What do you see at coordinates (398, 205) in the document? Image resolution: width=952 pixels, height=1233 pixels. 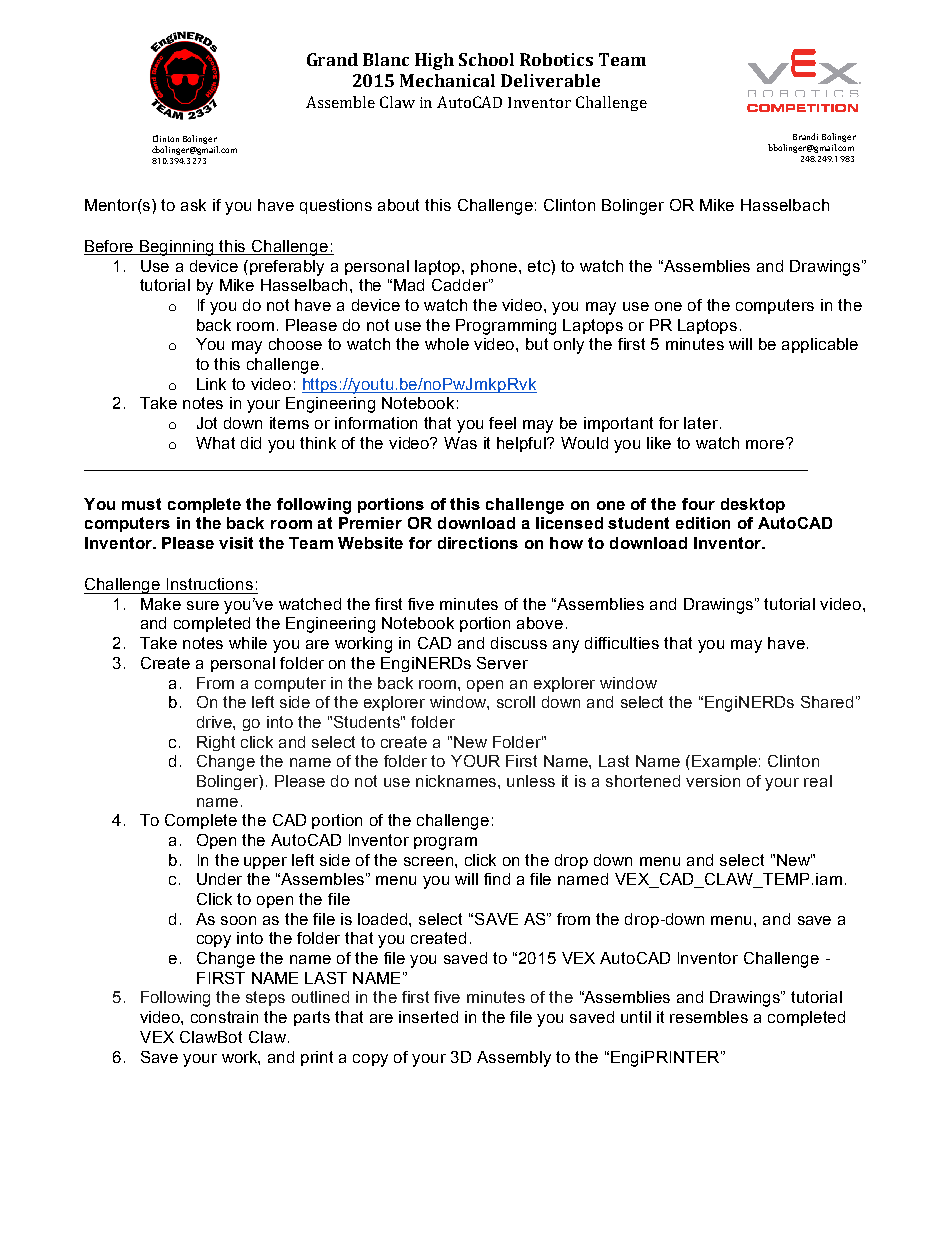 I see `about` at bounding box center [398, 205].
